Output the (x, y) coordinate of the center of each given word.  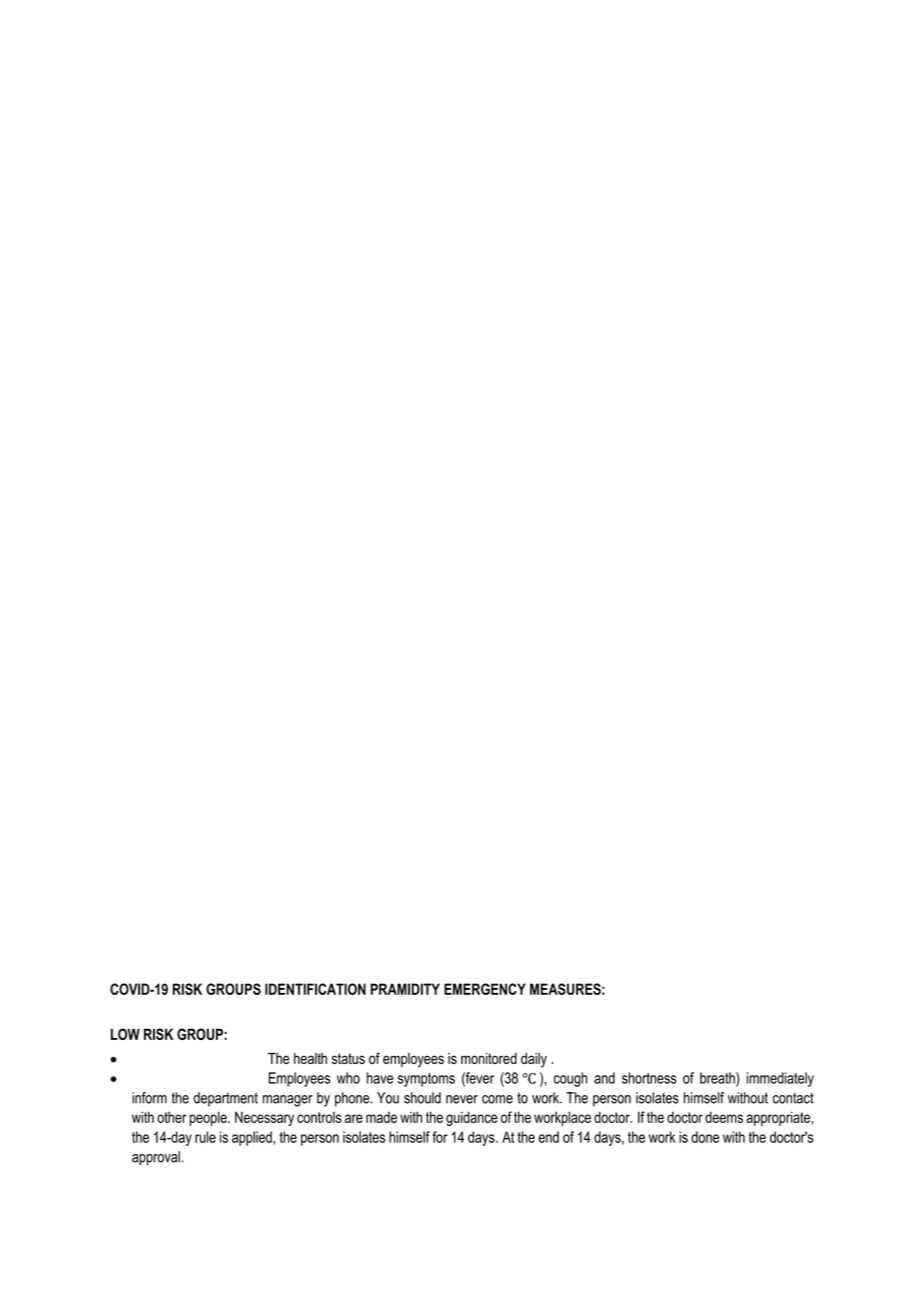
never (462, 1099)
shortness (649, 1078)
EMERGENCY (485, 989)
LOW (125, 1034)
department (225, 1099)
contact (793, 1098)
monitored (489, 1058)
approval (157, 1158)
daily (534, 1060)
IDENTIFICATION (315, 989)
